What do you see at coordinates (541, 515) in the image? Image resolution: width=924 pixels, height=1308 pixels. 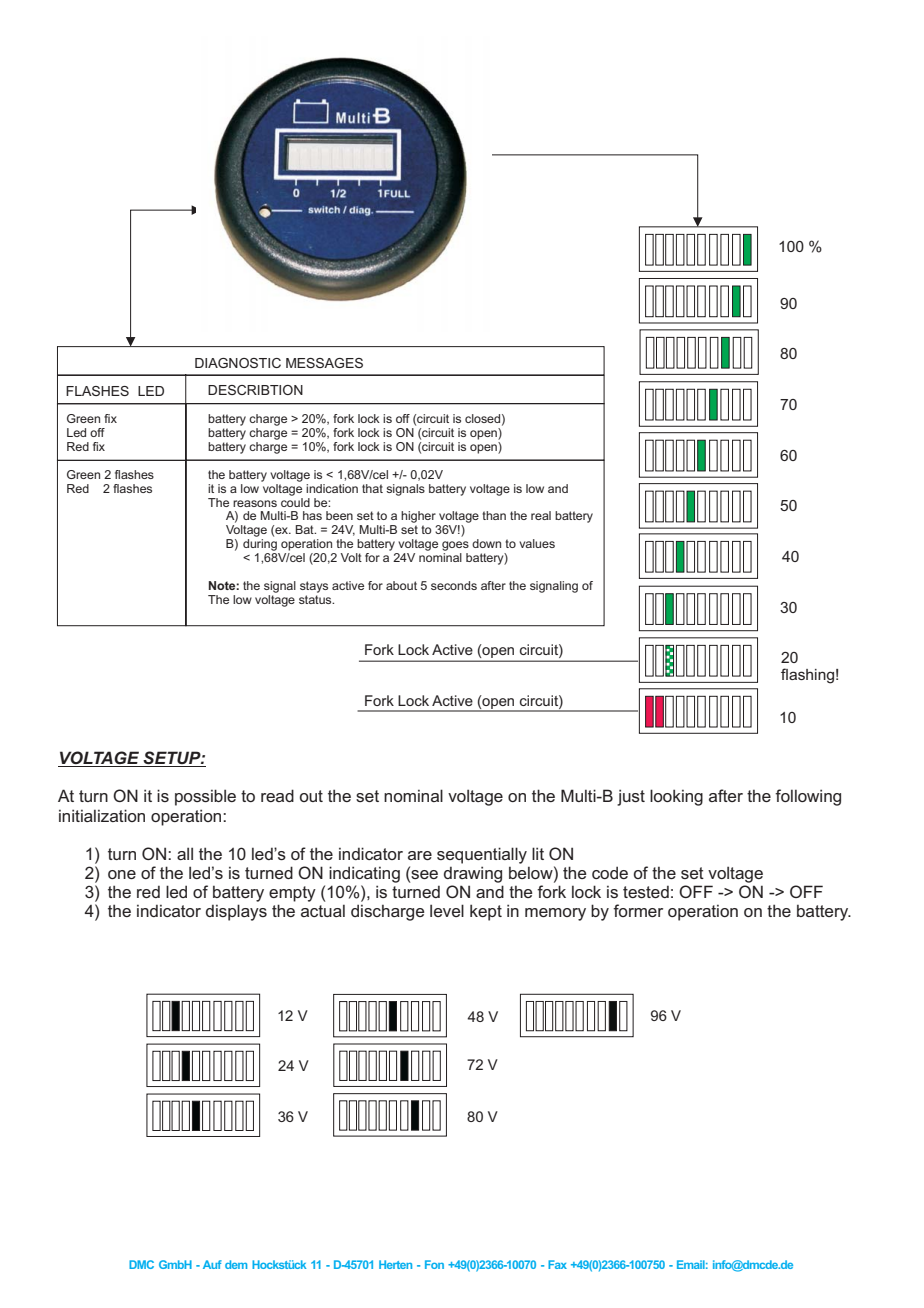 I see `real` at bounding box center [541, 515].
